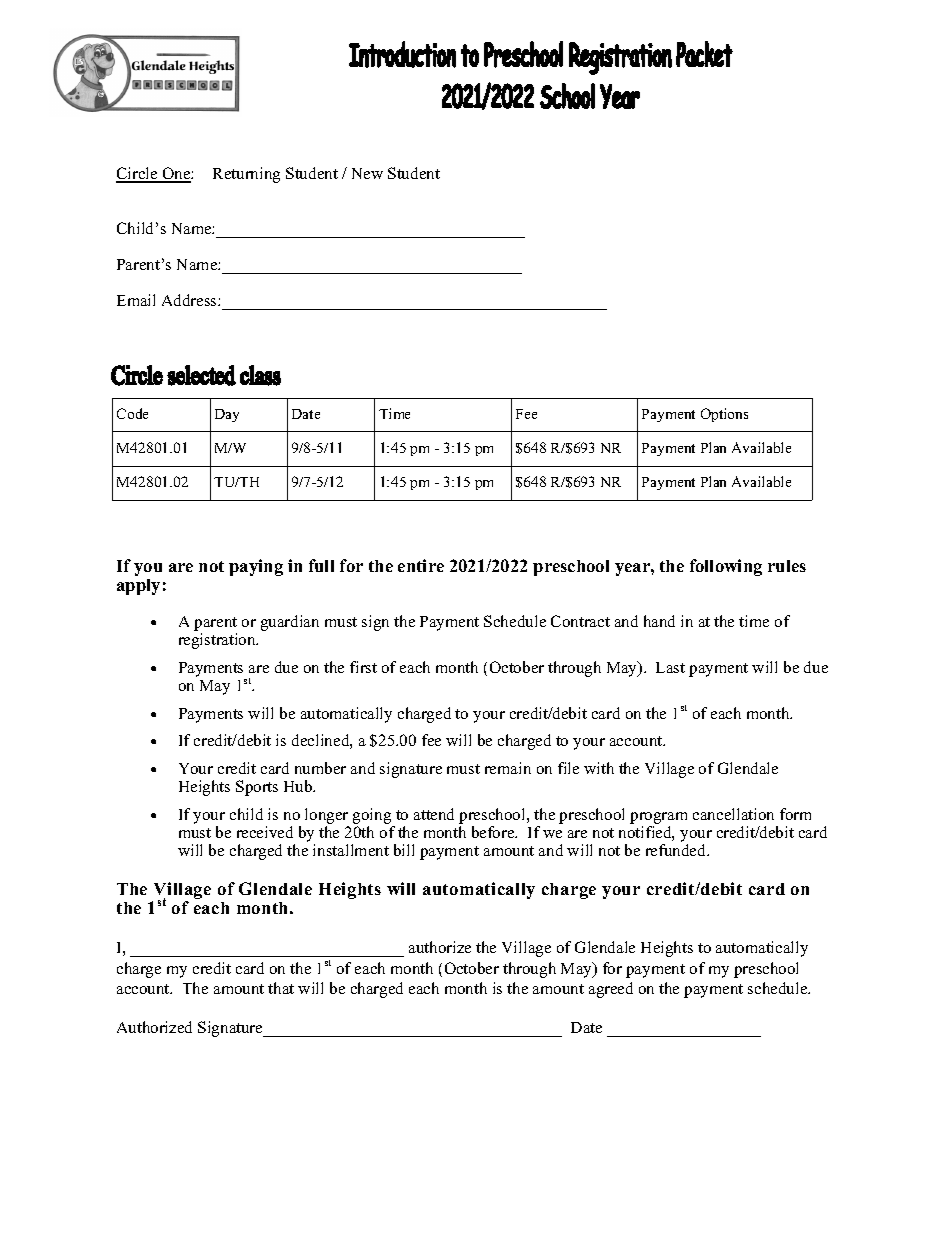 The height and width of the screenshot is (1233, 952). Describe the element at coordinates (256, 567) in the screenshot. I see `paying` at that location.
